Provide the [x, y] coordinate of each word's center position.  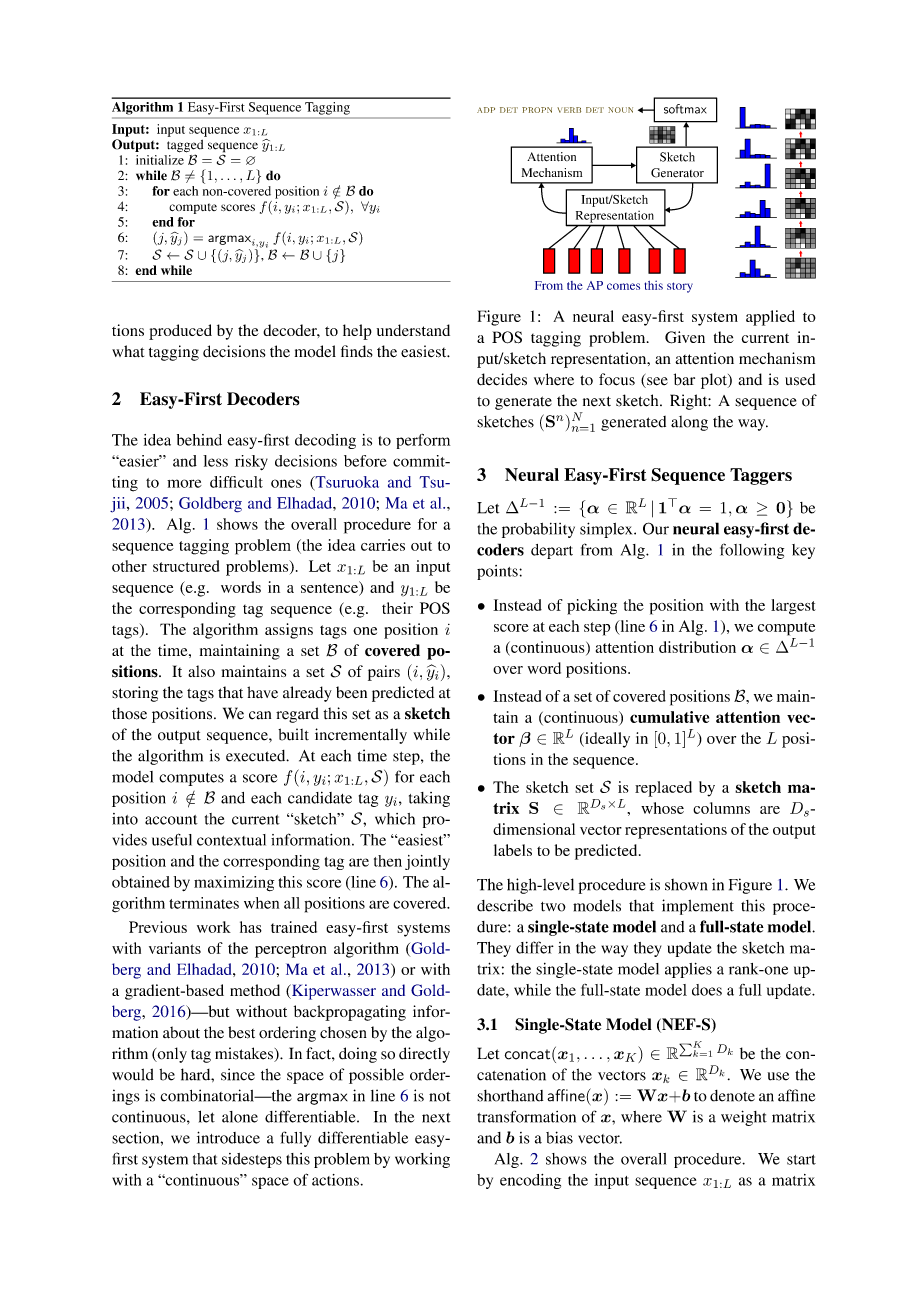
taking [429, 799]
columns [721, 808]
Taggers [761, 476]
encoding [530, 1181]
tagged [185, 147]
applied [770, 318]
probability [538, 530]
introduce [228, 1137]
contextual [231, 840]
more [184, 483]
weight [744, 1118]
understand [413, 330]
